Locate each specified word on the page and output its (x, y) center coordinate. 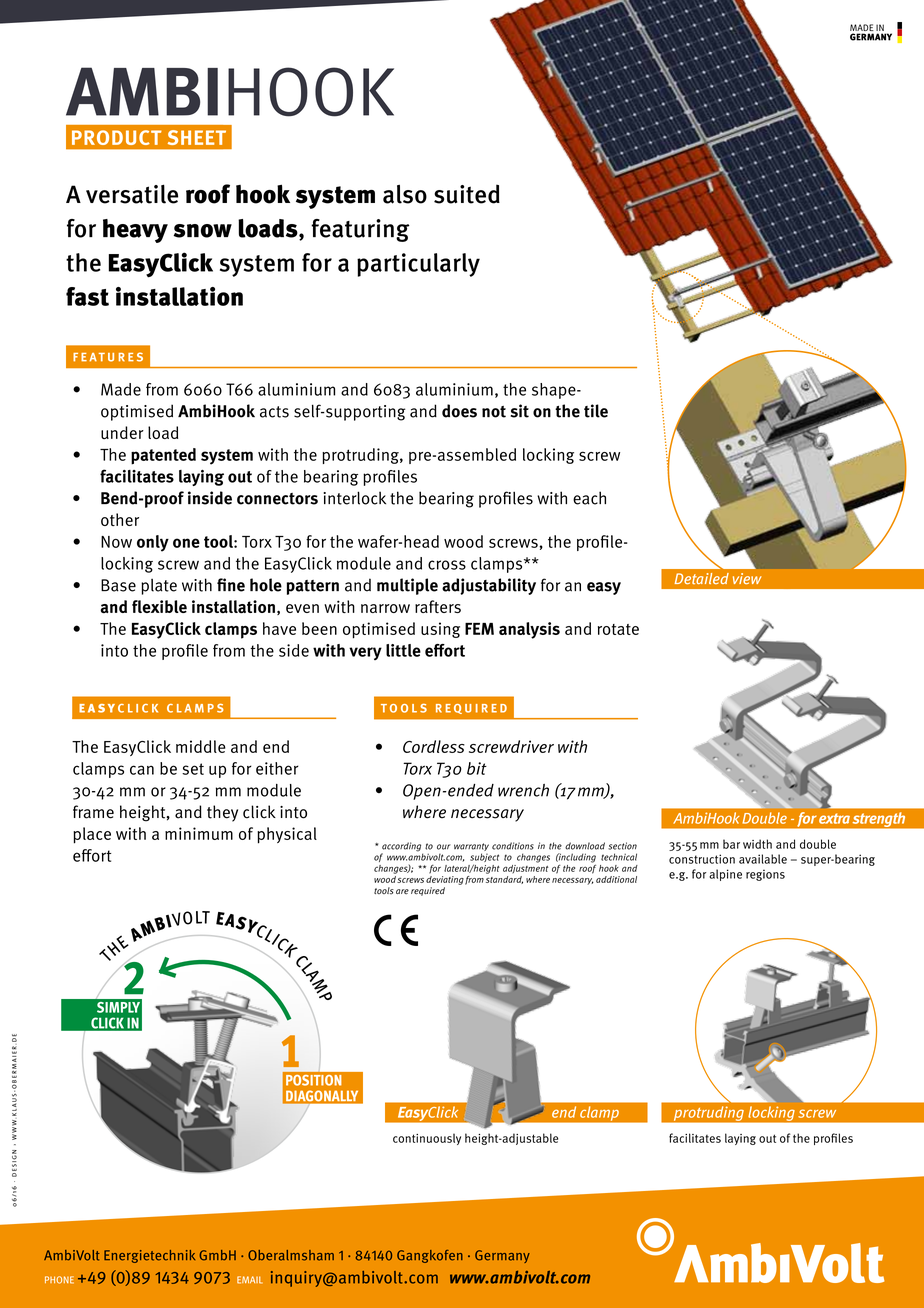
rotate (618, 629)
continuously (427, 1139)
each (589, 498)
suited (467, 194)
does (459, 411)
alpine (725, 875)
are (402, 891)
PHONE (59, 1280)
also (405, 194)
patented (163, 456)
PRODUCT (117, 137)
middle (201, 746)
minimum (199, 833)
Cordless (434, 746)
